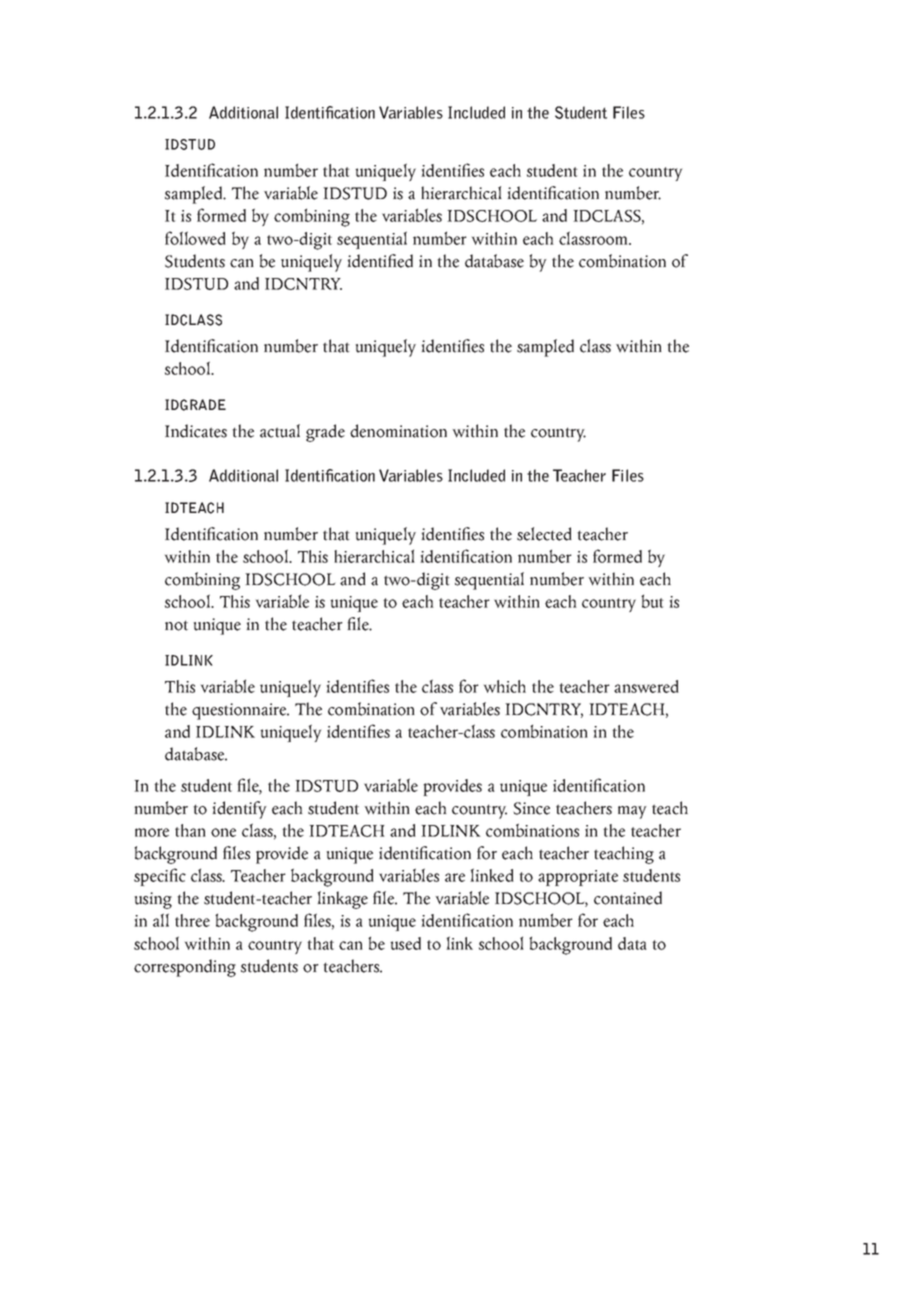  I want to click on but, so click(652, 601).
